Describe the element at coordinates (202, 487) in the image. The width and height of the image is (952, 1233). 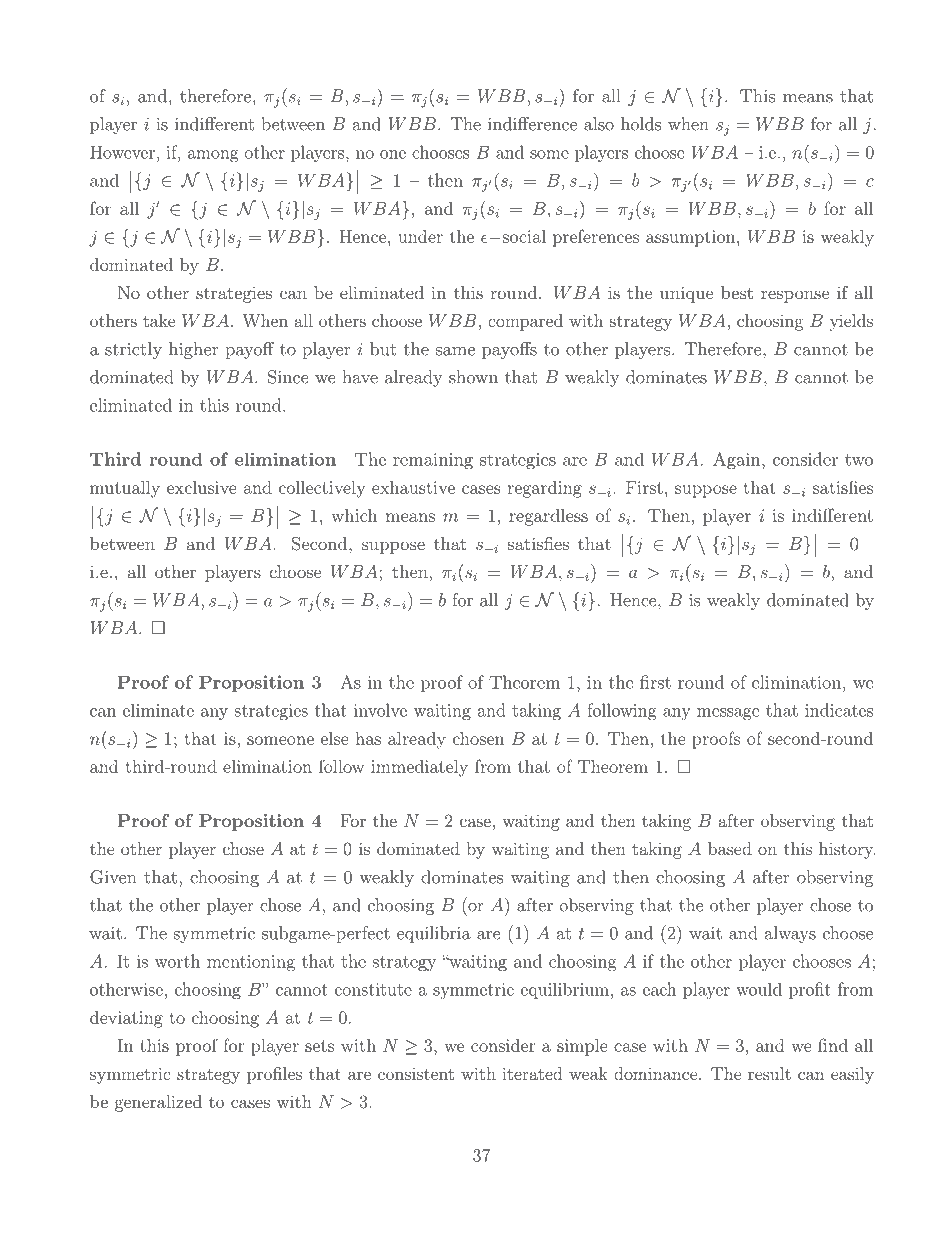
I see `exclusive` at that location.
